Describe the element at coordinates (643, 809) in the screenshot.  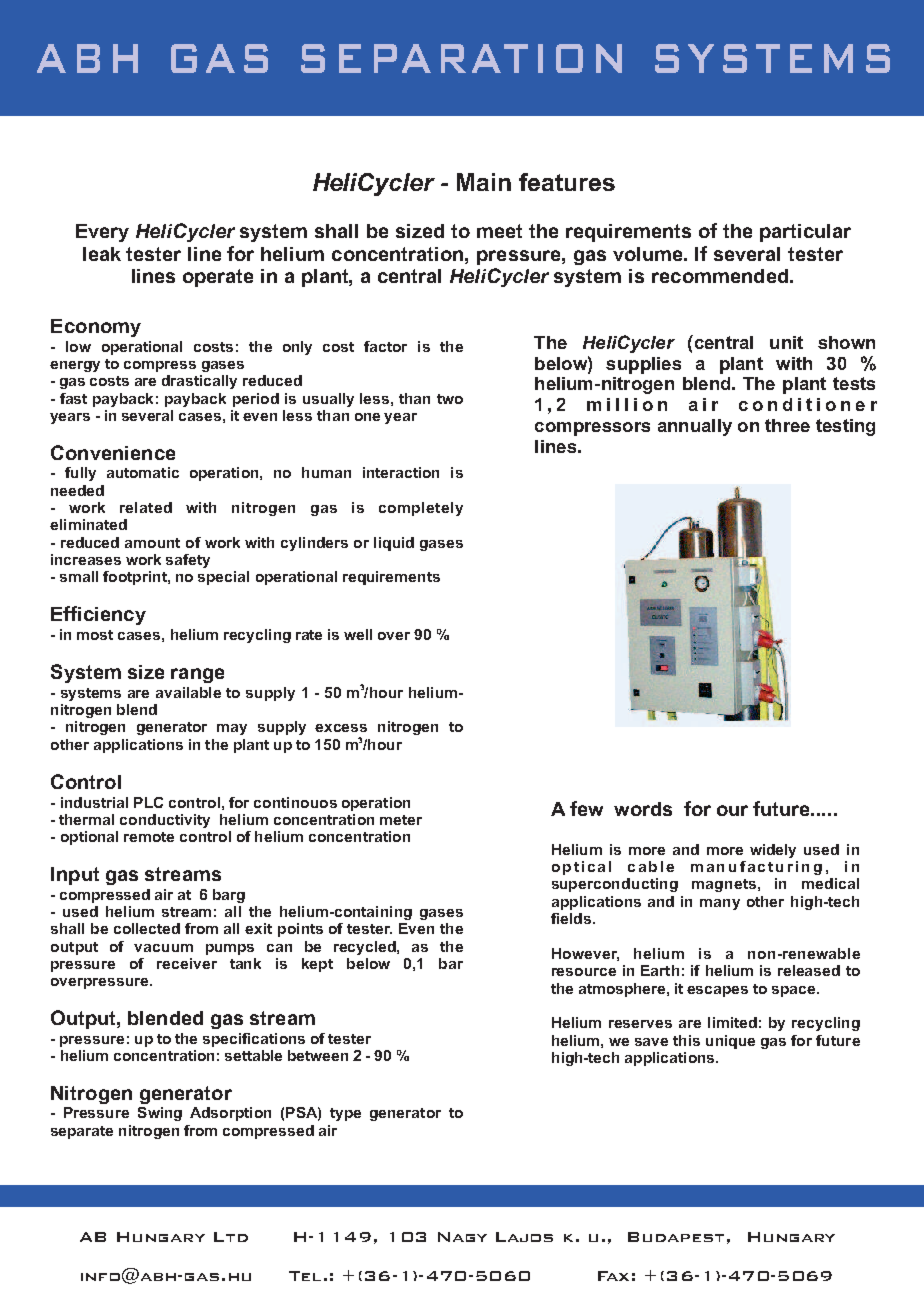
I see `words` at that location.
